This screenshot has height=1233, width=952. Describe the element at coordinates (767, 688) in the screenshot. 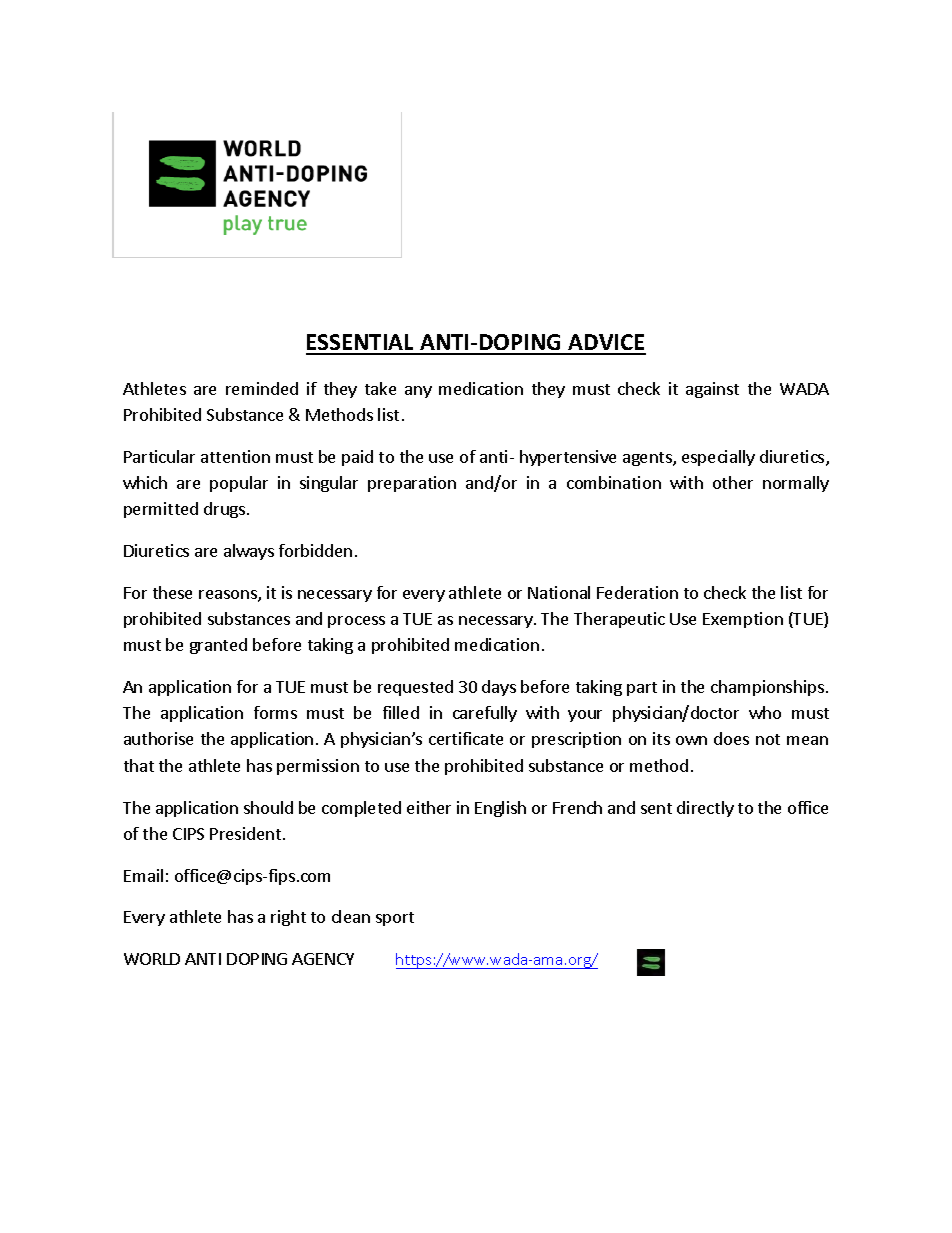

I see `championships` at that location.
